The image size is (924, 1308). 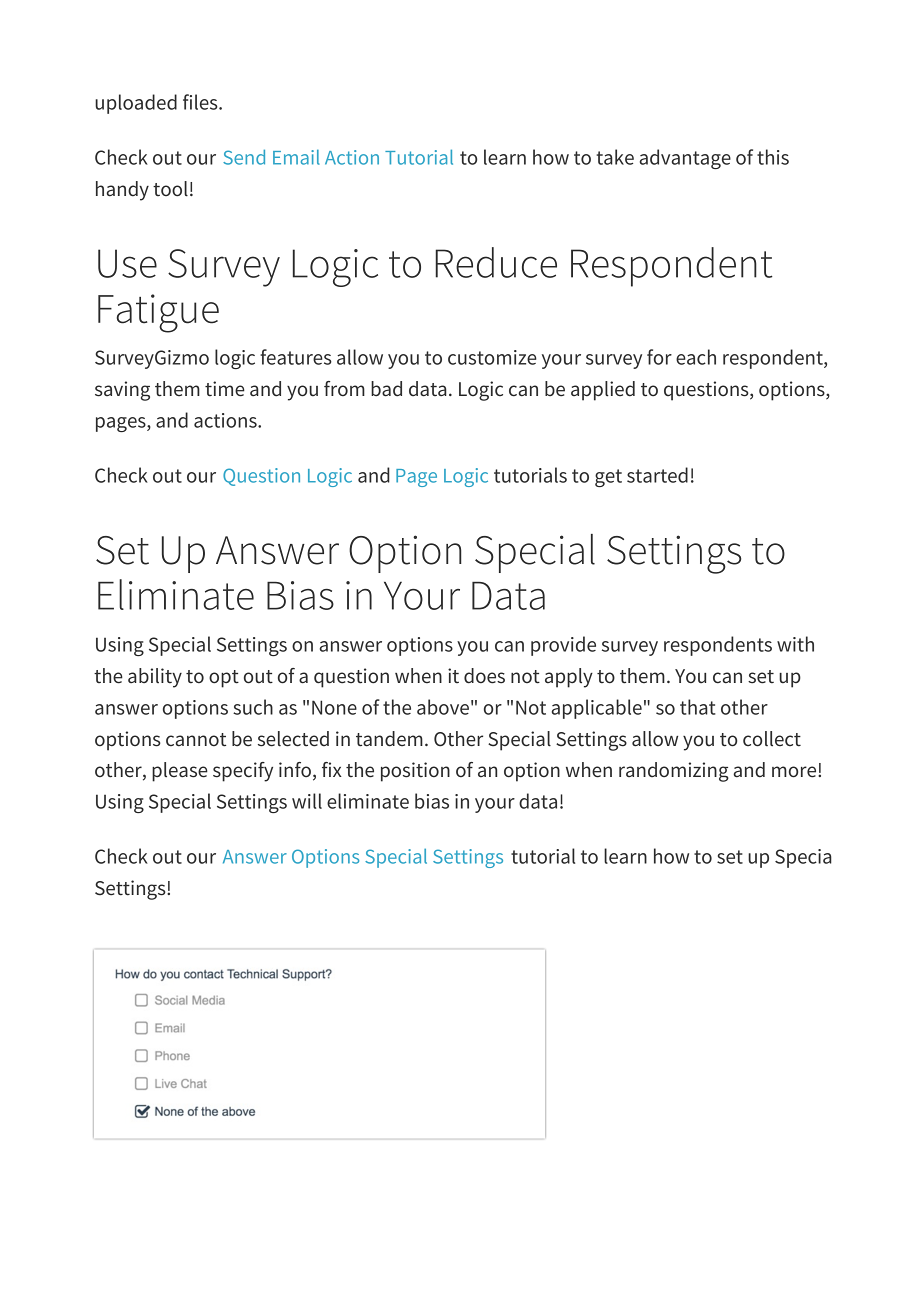 What do you see at coordinates (674, 772) in the document?
I see `randomizing` at bounding box center [674, 772].
